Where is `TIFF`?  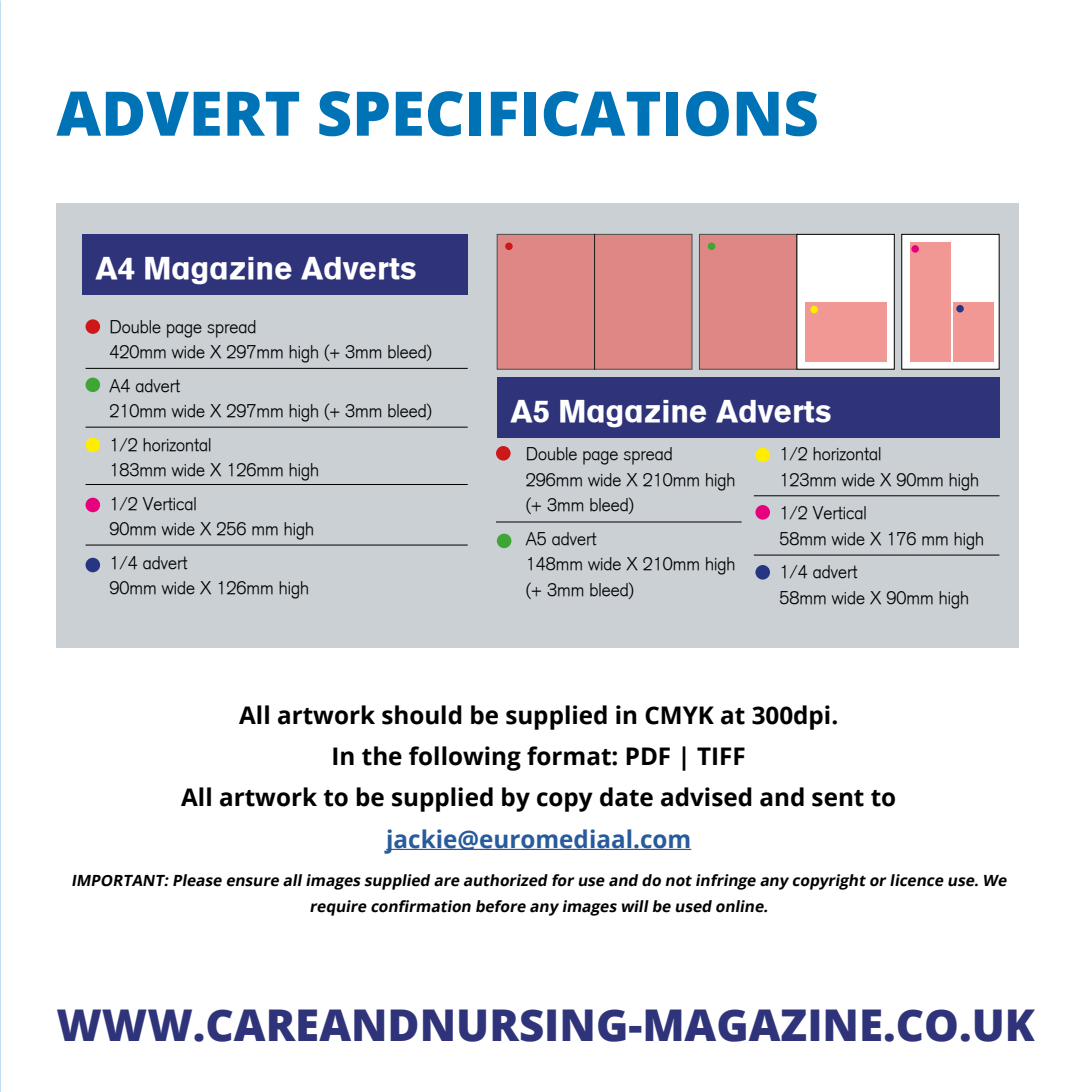
TIFF is located at coordinates (721, 756).
